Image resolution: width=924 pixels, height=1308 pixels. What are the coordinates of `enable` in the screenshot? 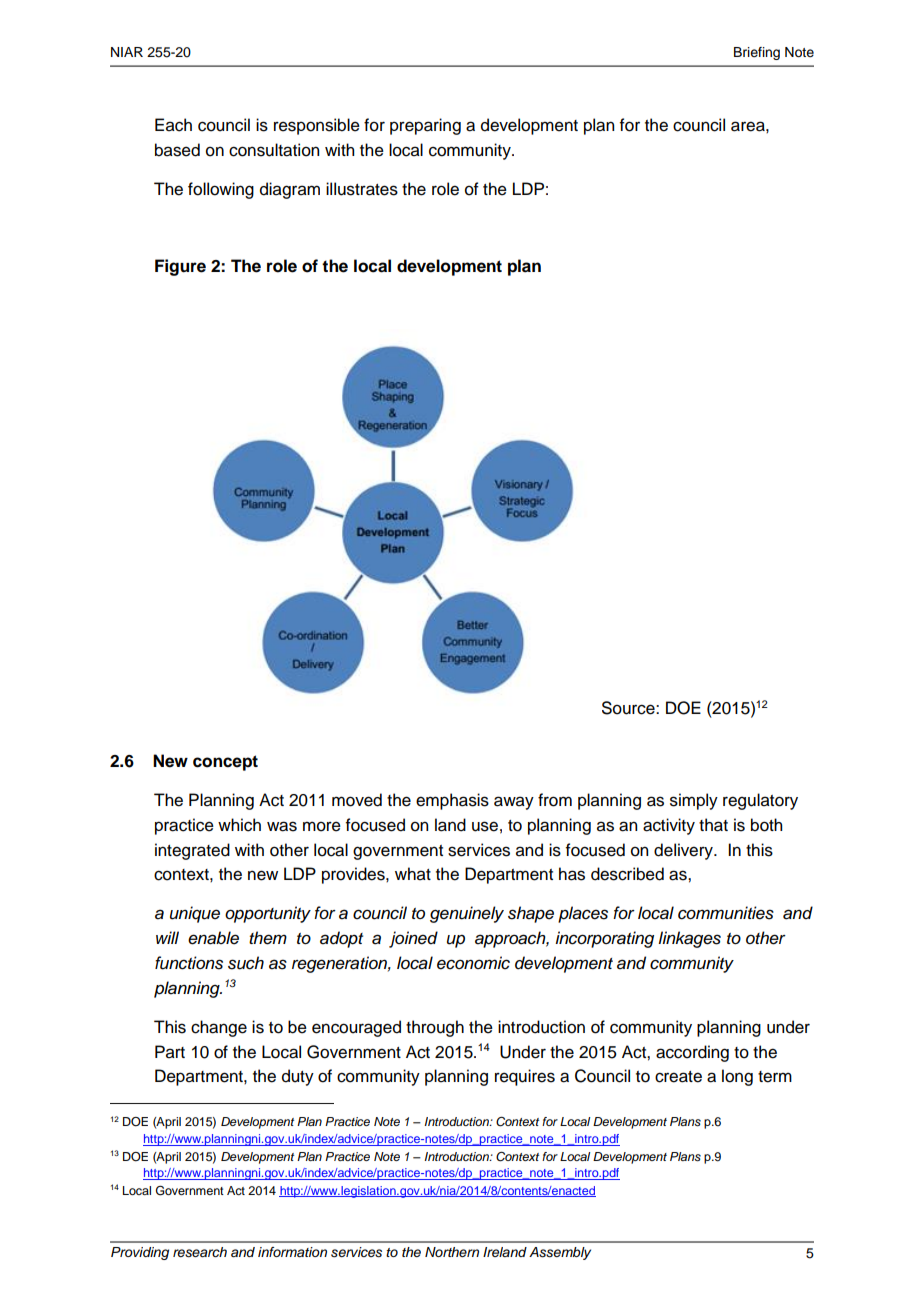 It's located at (213, 938).
